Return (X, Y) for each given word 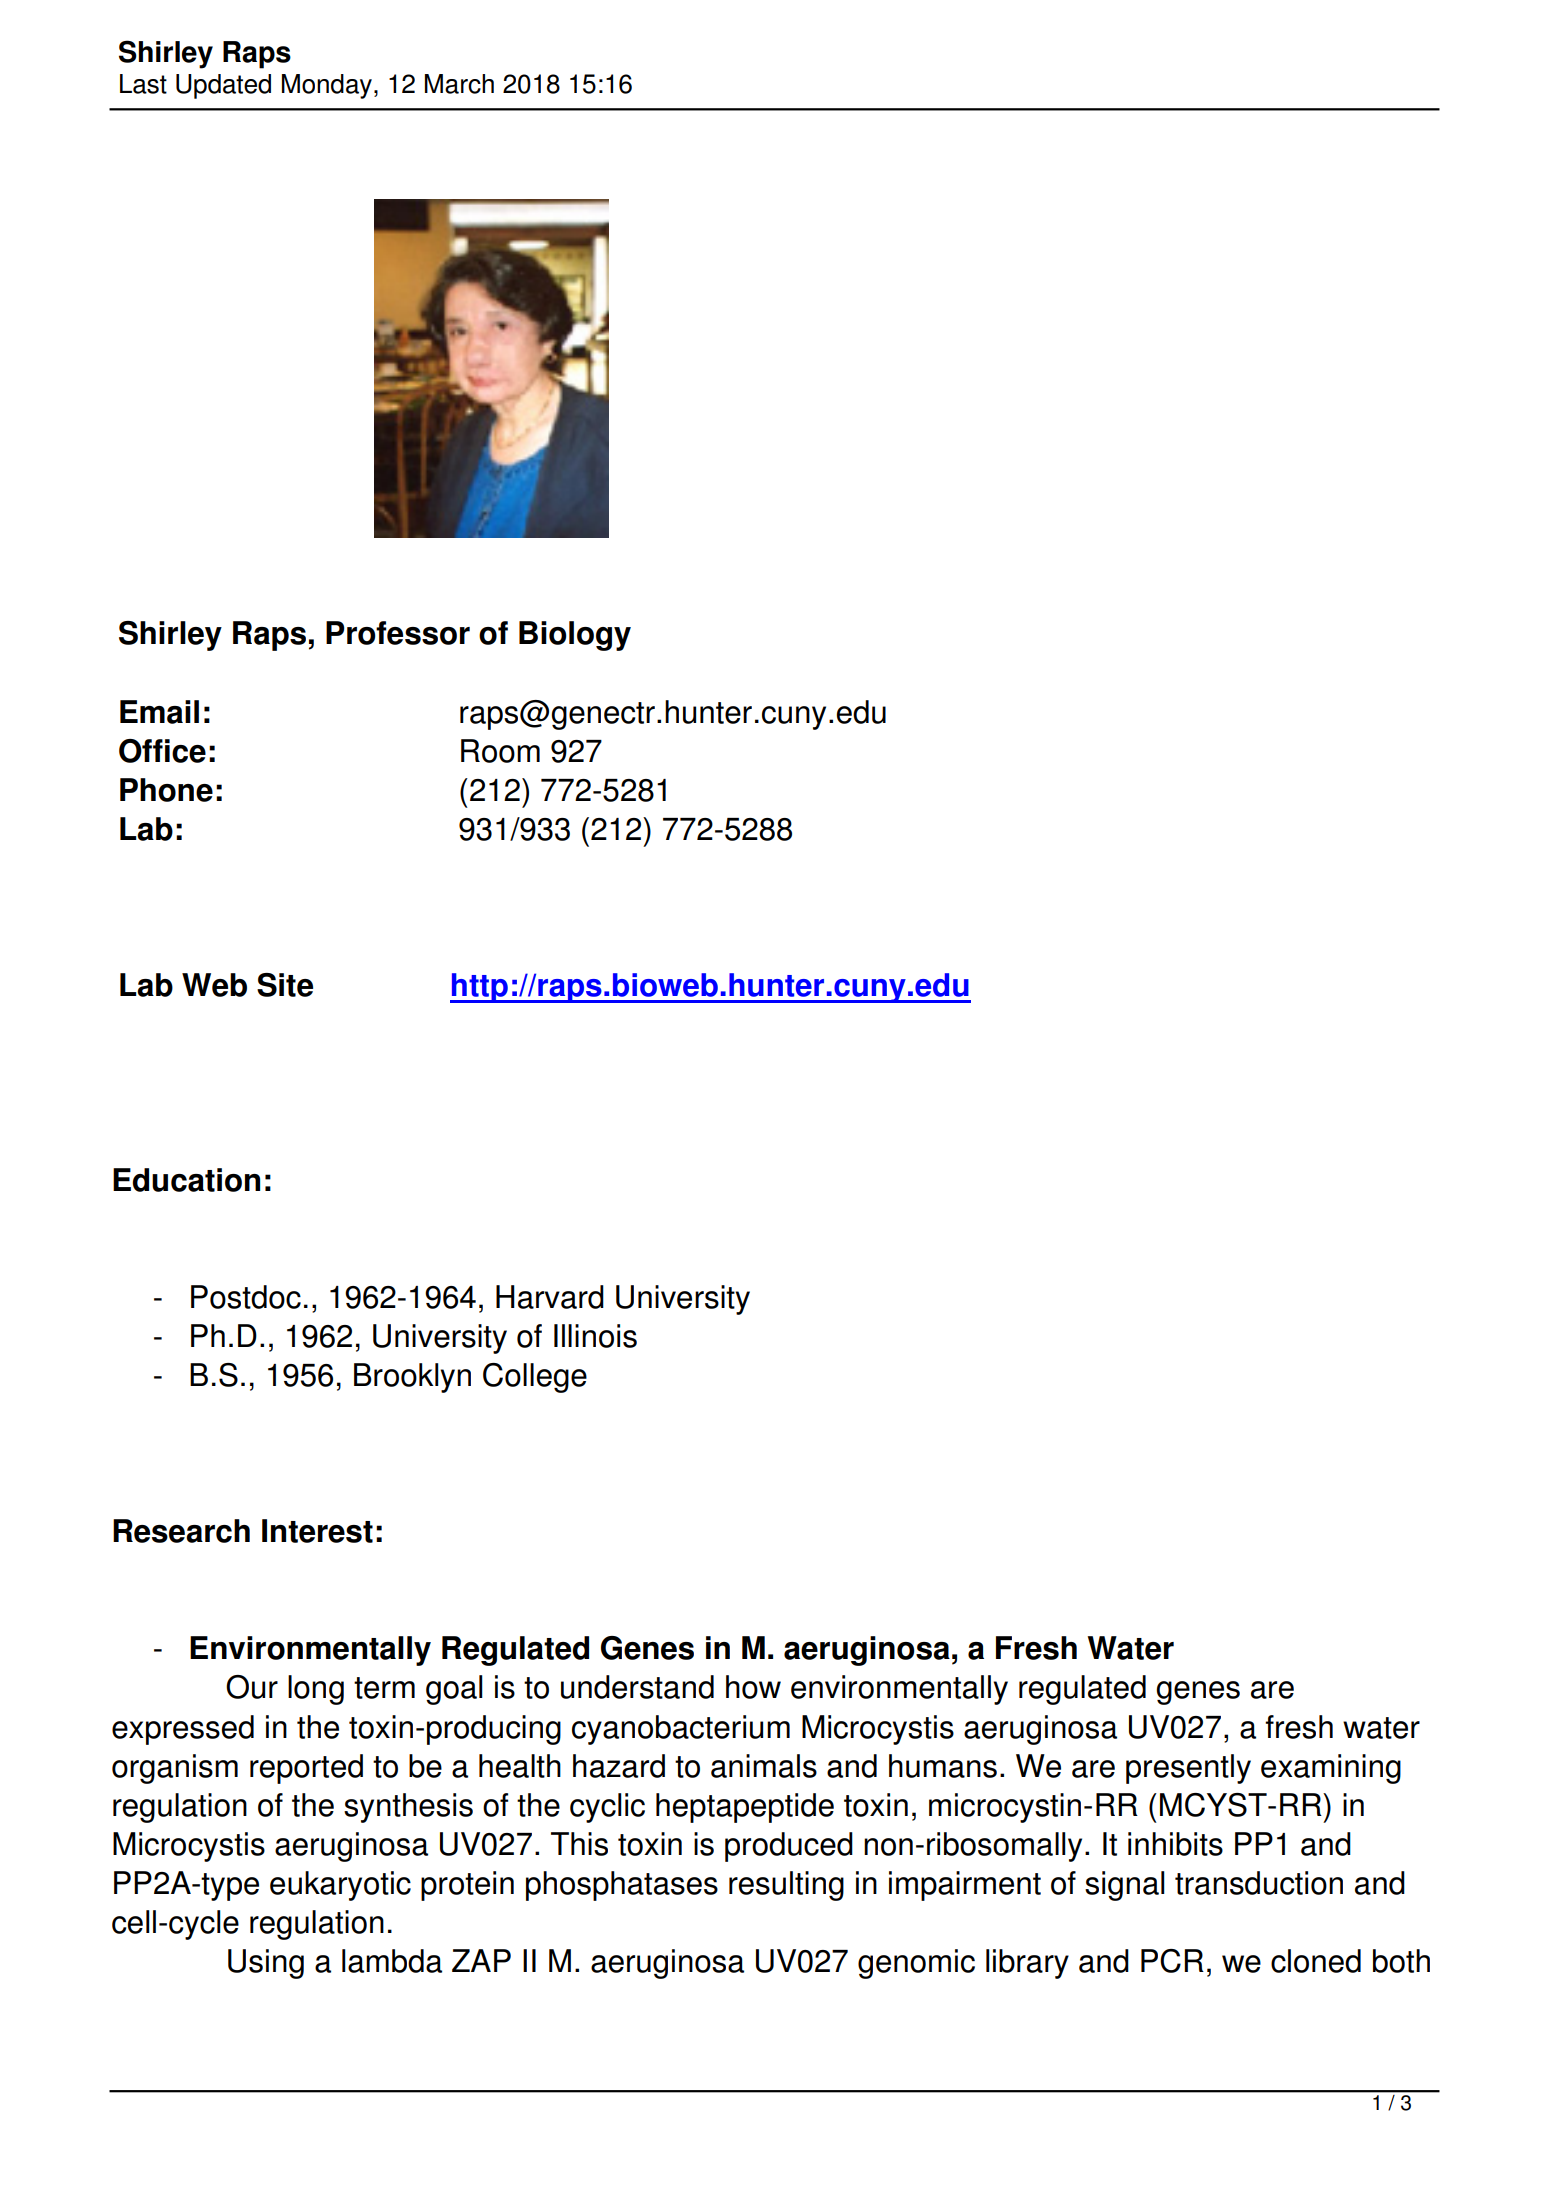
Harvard (550, 1297)
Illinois (595, 1336)
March (459, 84)
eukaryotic (340, 1886)
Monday (327, 86)
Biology (575, 636)
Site (285, 985)
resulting (786, 1886)
